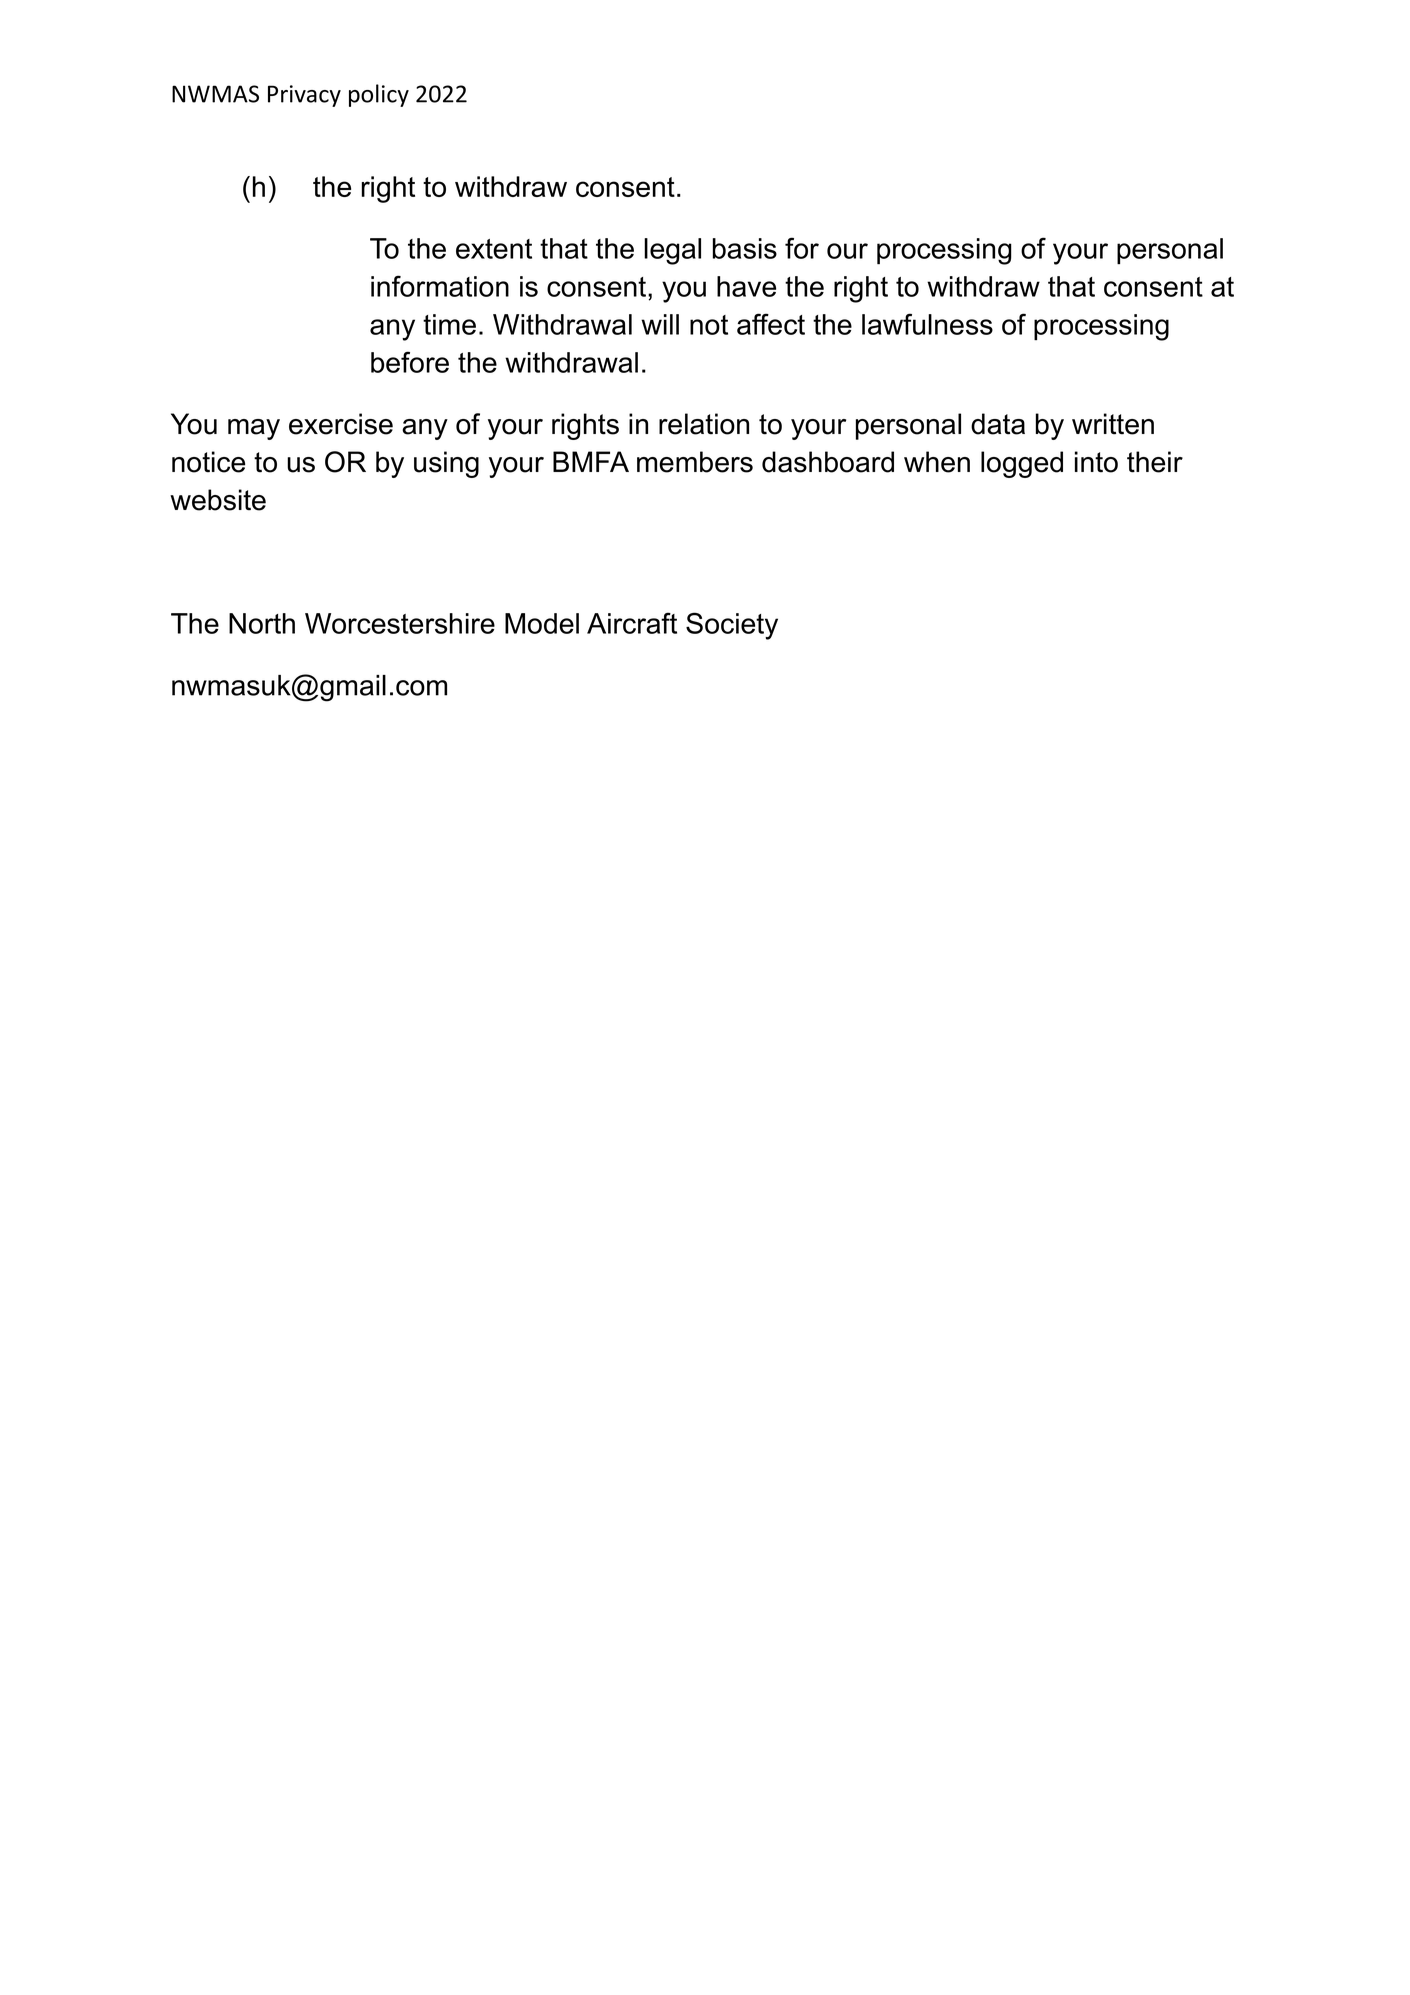 This screenshot has width=1410, height=1995. Describe the element at coordinates (745, 248) in the screenshot. I see `basis` at that location.
